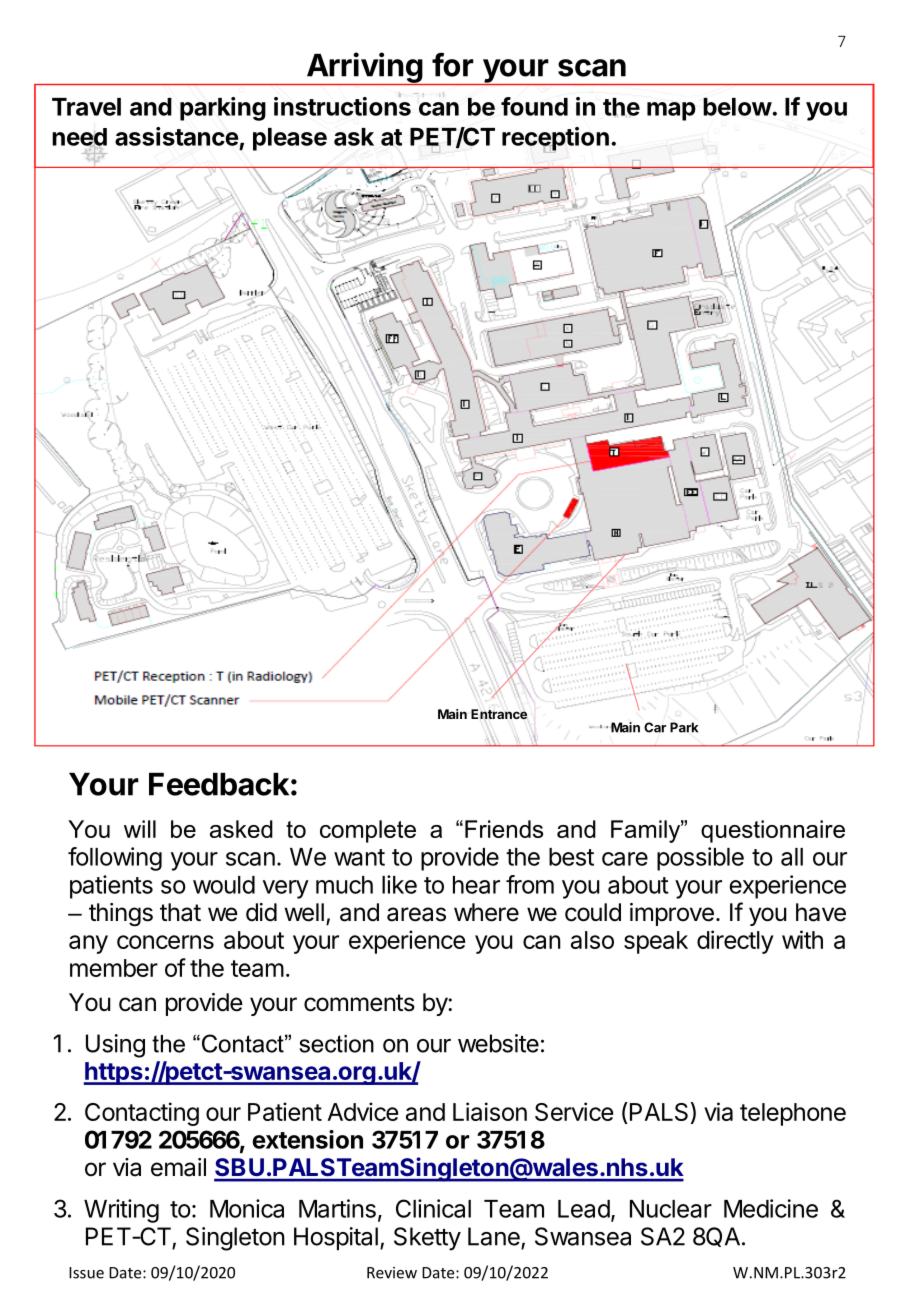 The height and width of the image is (1308, 924). What do you see at coordinates (219, 784) in the image?
I see `Feedback` at bounding box center [219, 784].
